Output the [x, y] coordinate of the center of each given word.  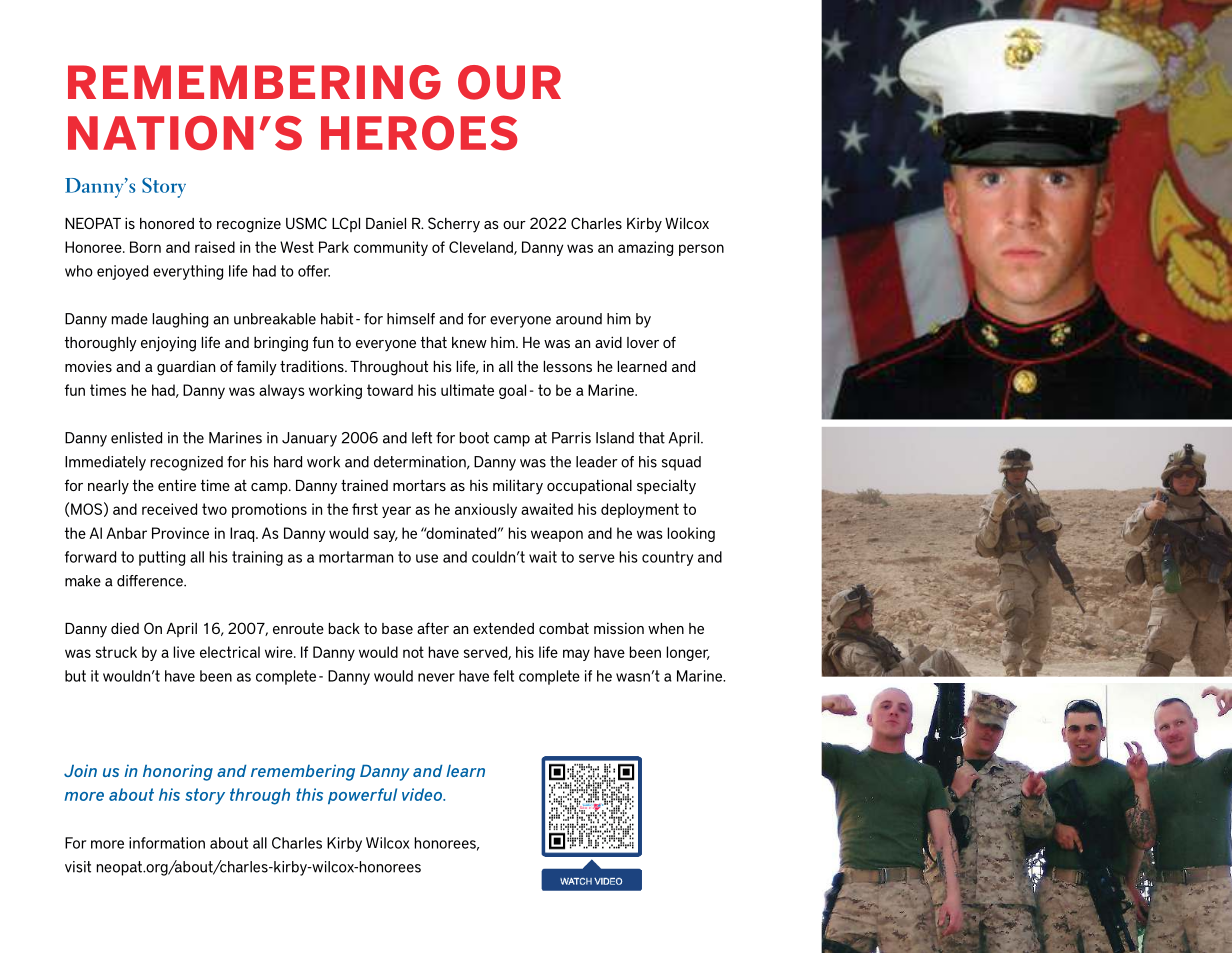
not [413, 652]
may [576, 655]
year [396, 512]
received [169, 509]
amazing [645, 248]
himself [411, 319]
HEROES [419, 133]
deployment [640, 510]
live [184, 652]
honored [167, 223]
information [167, 843]
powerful [362, 796]
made [130, 319]
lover [643, 342]
